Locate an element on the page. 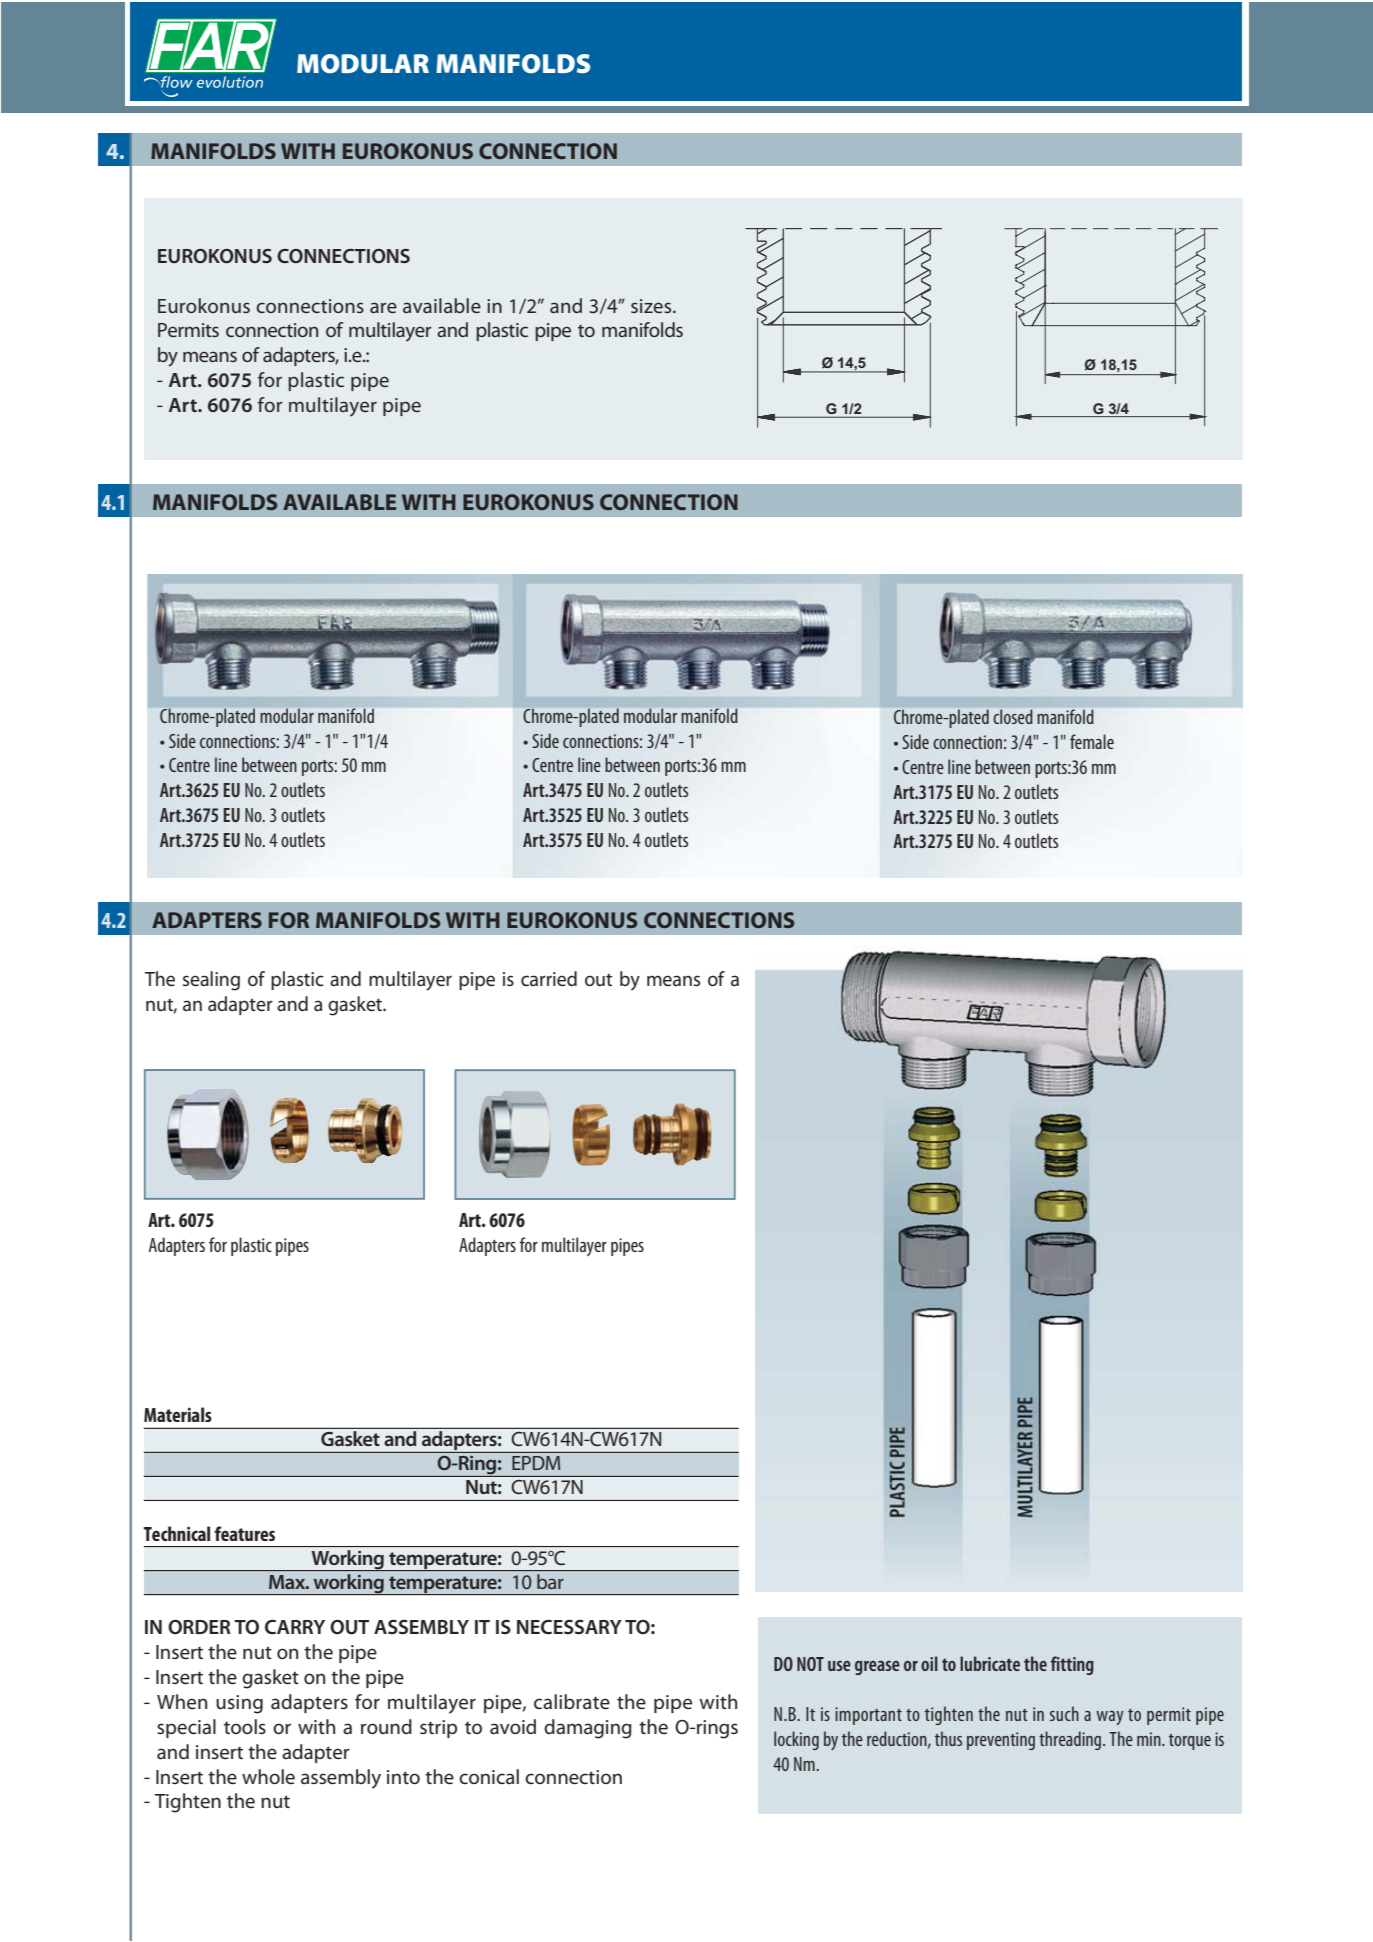 The height and width of the document is (1942, 1373). threading is located at coordinates (1071, 1740).
